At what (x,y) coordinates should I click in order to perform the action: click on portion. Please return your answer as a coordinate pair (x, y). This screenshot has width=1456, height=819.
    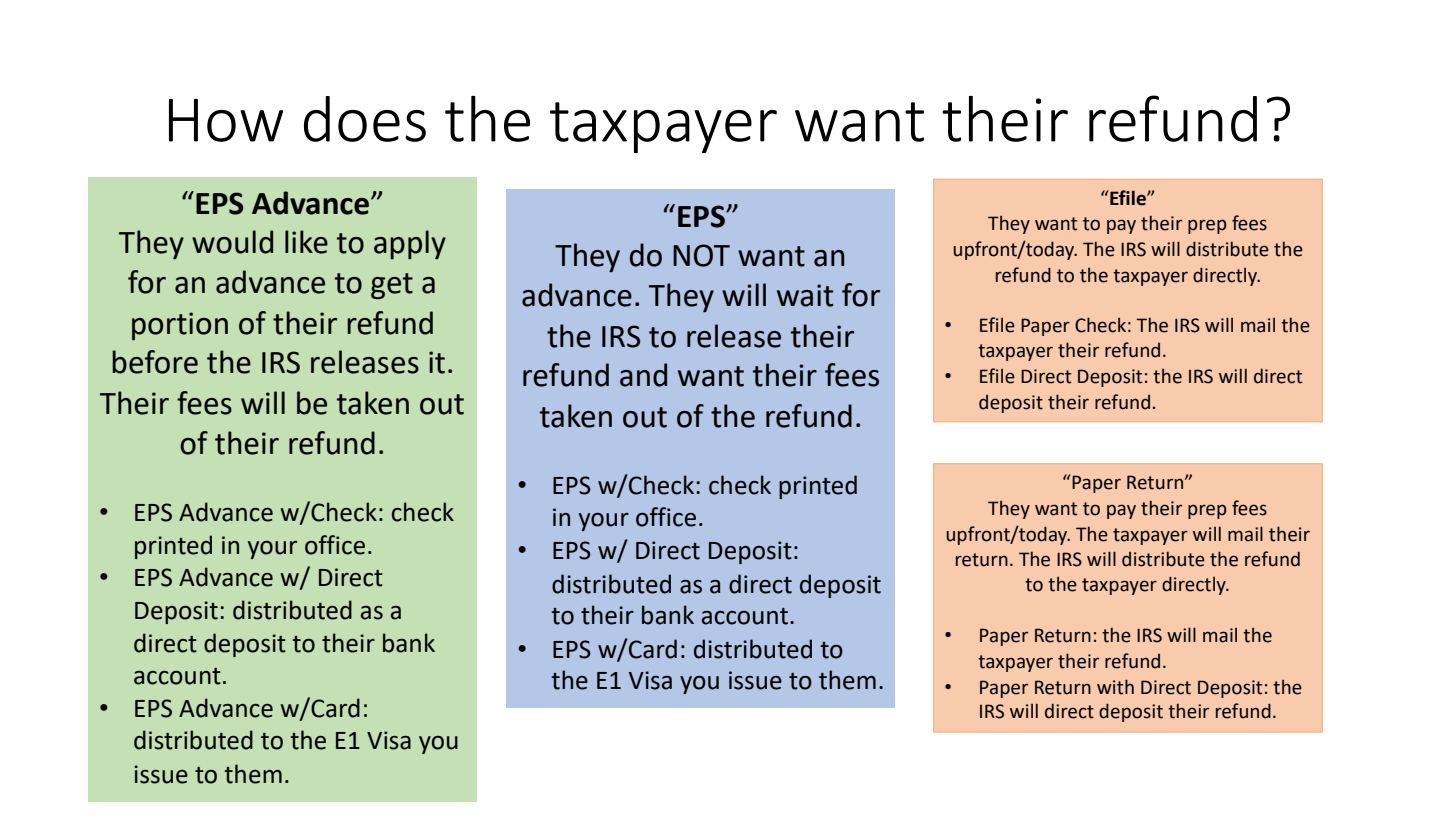
    Looking at the image, I should click on (180, 326).
